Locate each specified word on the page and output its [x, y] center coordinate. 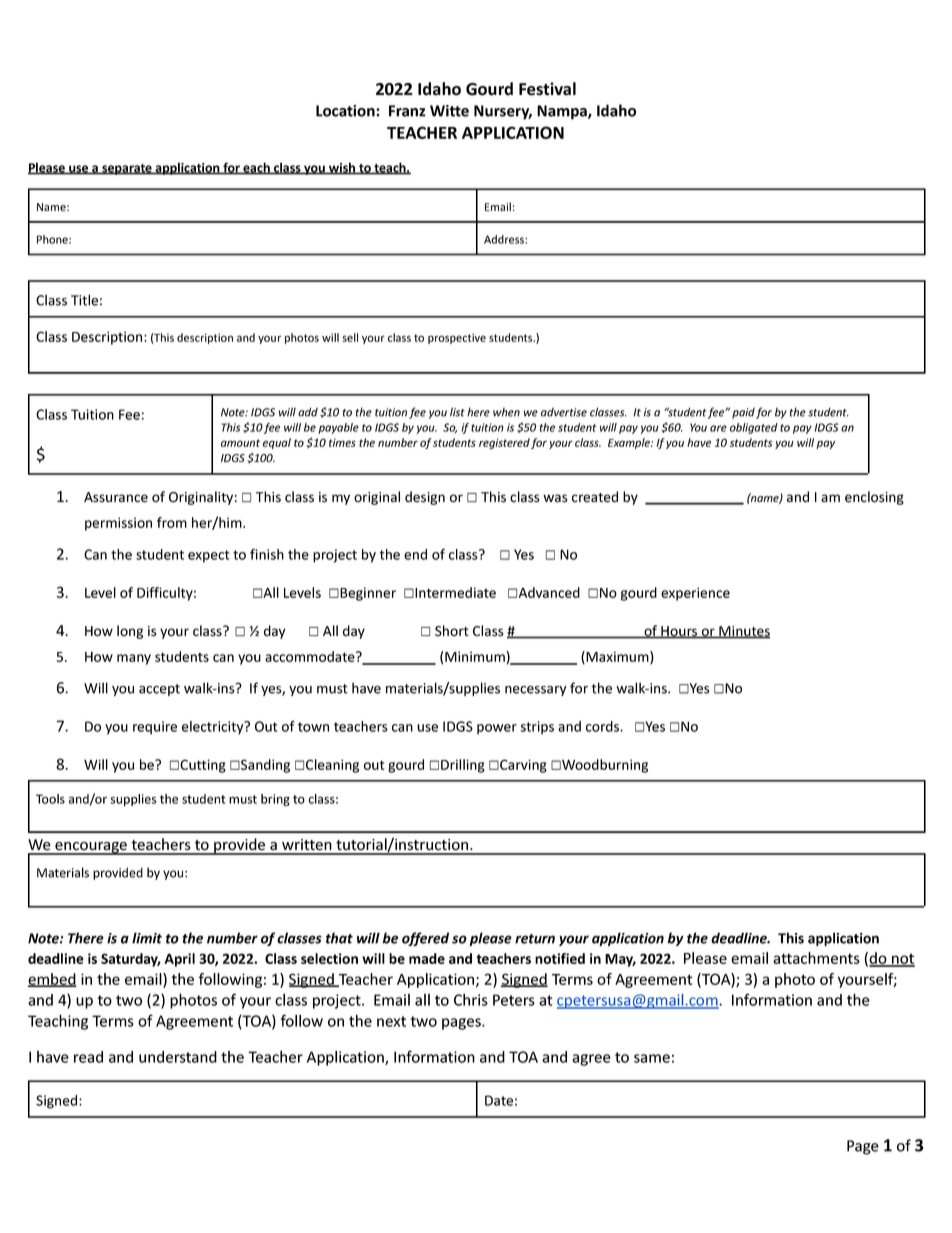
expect [209, 556]
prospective [457, 338]
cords [603, 726]
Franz [407, 111]
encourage [91, 848]
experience [695, 594]
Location [346, 111]
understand [178, 1057]
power [497, 729]
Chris [471, 1000]
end [415, 554]
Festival [547, 89]
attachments [816, 958]
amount [240, 443]
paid [743, 413]
